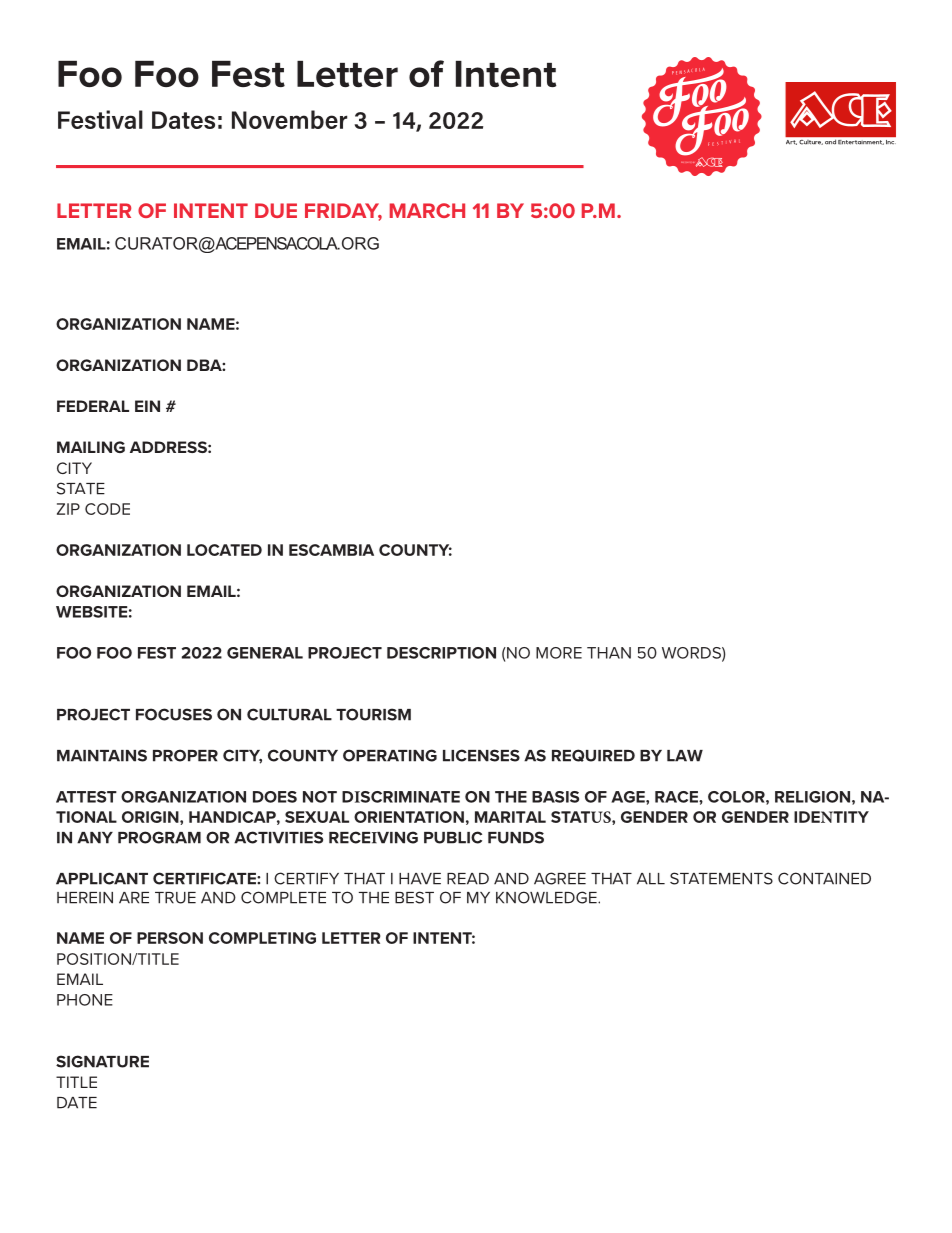 The height and width of the screenshot is (1233, 952). I want to click on DUE, so click(276, 210).
